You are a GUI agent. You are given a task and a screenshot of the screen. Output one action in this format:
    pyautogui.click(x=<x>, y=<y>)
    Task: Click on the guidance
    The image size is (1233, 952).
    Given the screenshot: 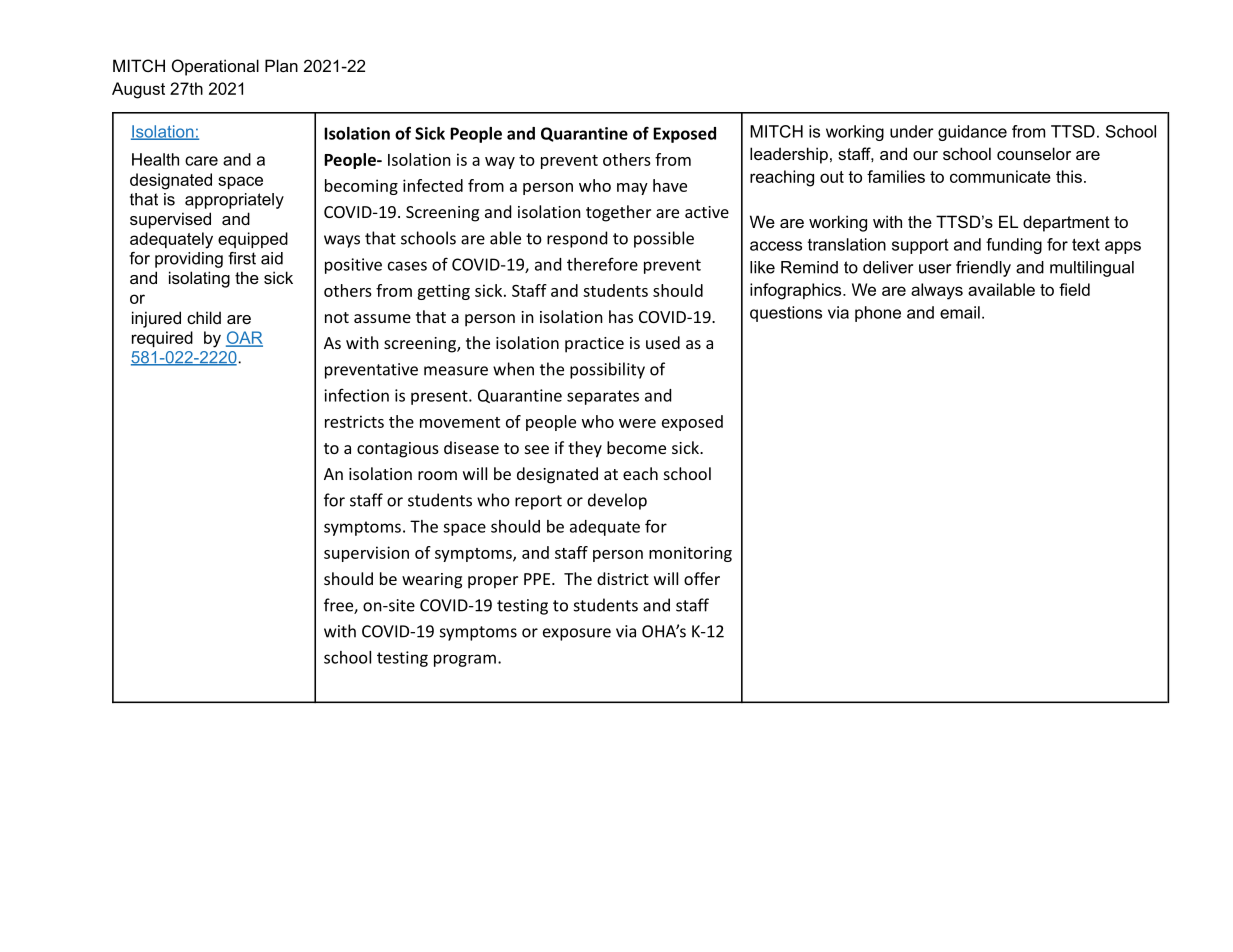 What is the action you would take?
    pyautogui.click(x=972, y=133)
